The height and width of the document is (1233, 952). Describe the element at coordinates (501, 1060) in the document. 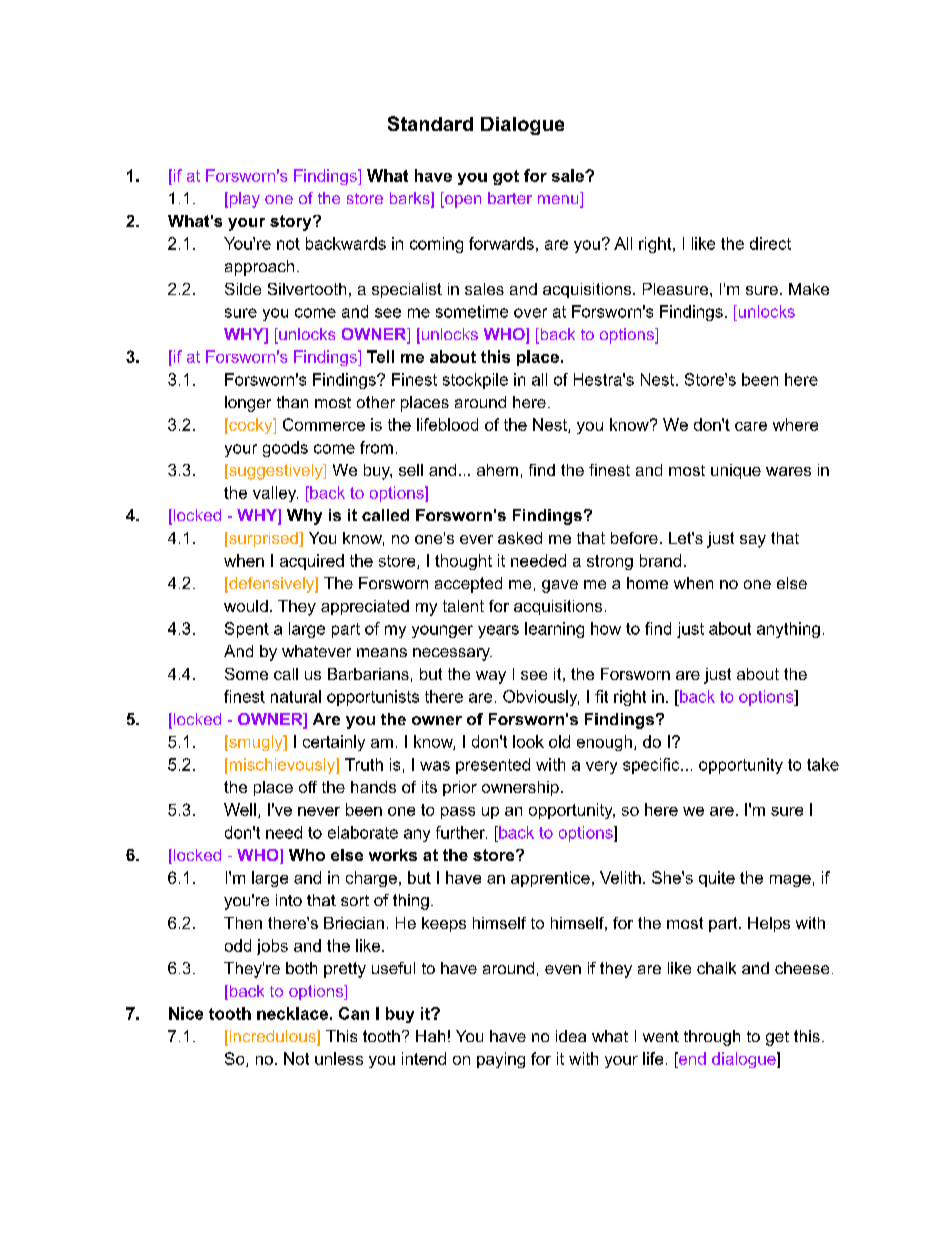

I see `paying` at that location.
